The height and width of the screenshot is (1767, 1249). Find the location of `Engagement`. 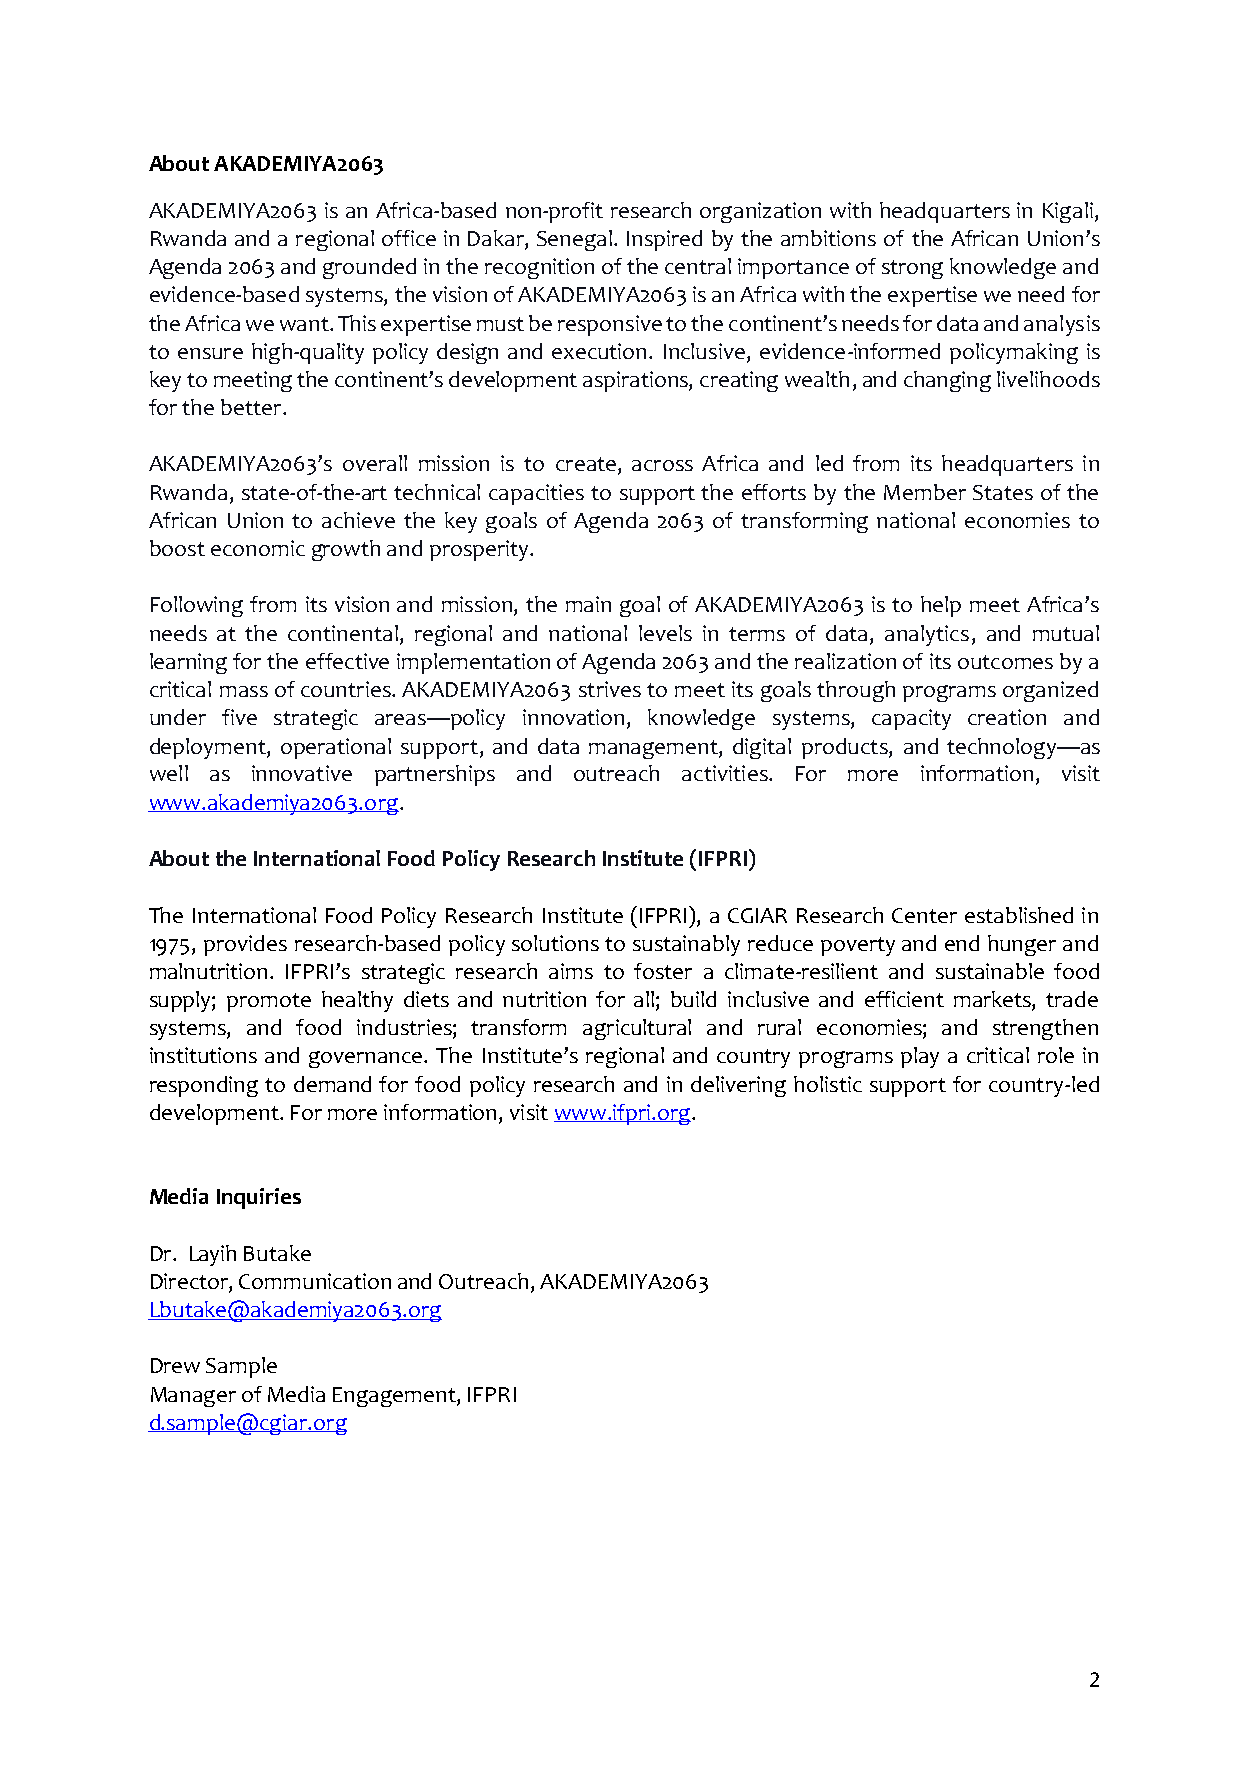

Engagement is located at coordinates (395, 1397).
